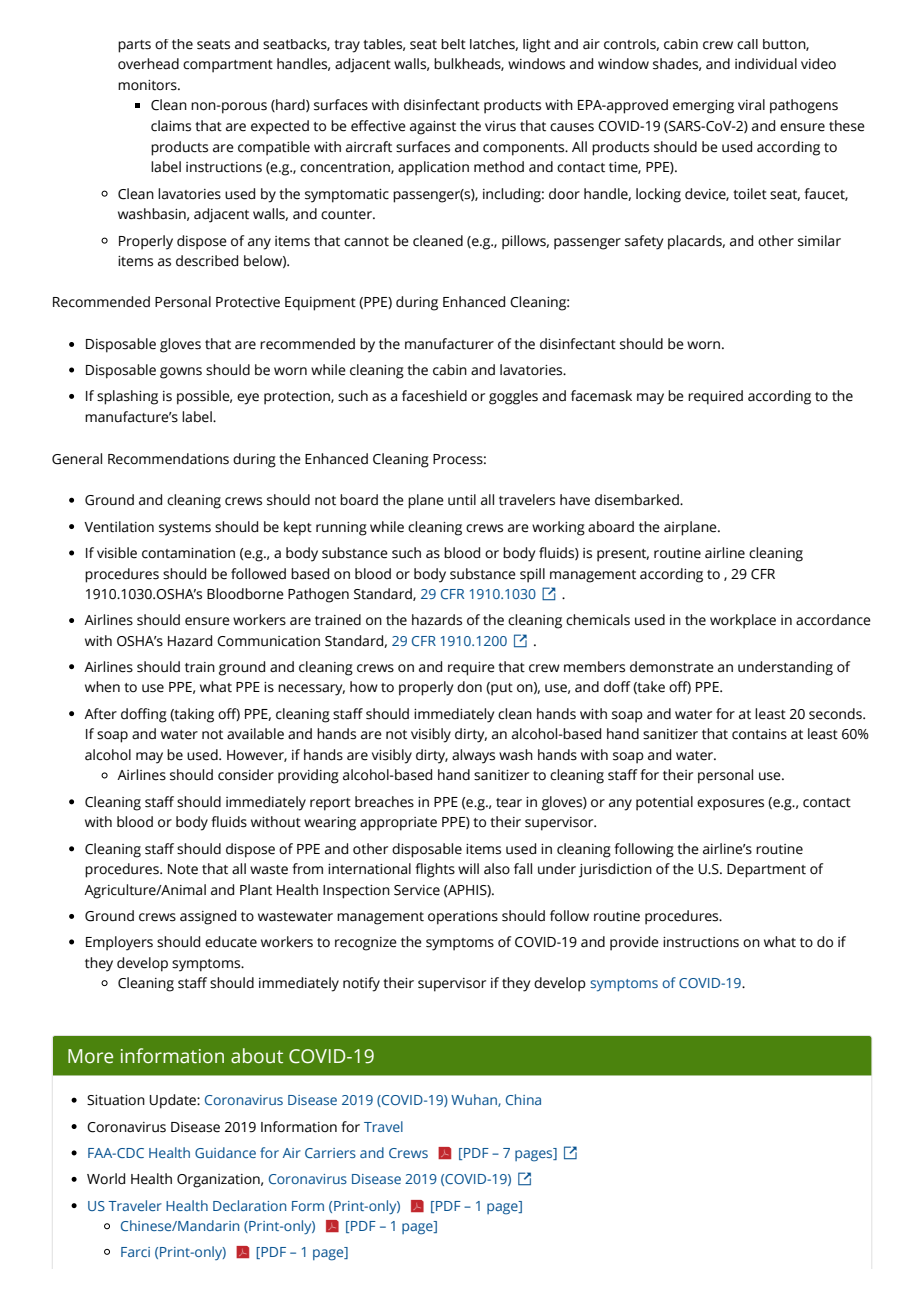  Describe the element at coordinates (183, 869) in the screenshot. I see `Note` at that location.
